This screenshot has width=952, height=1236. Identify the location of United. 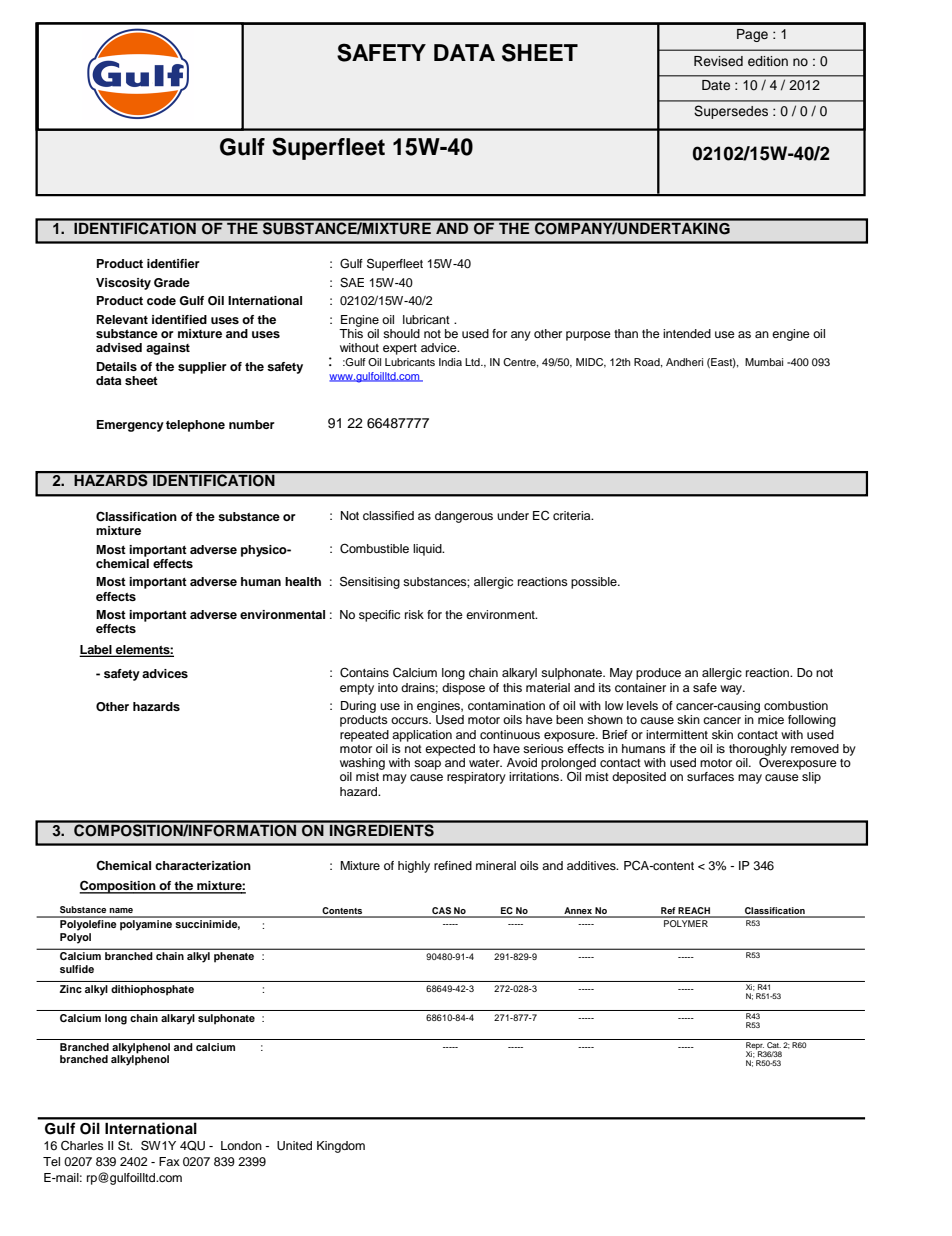
(294, 1146).
